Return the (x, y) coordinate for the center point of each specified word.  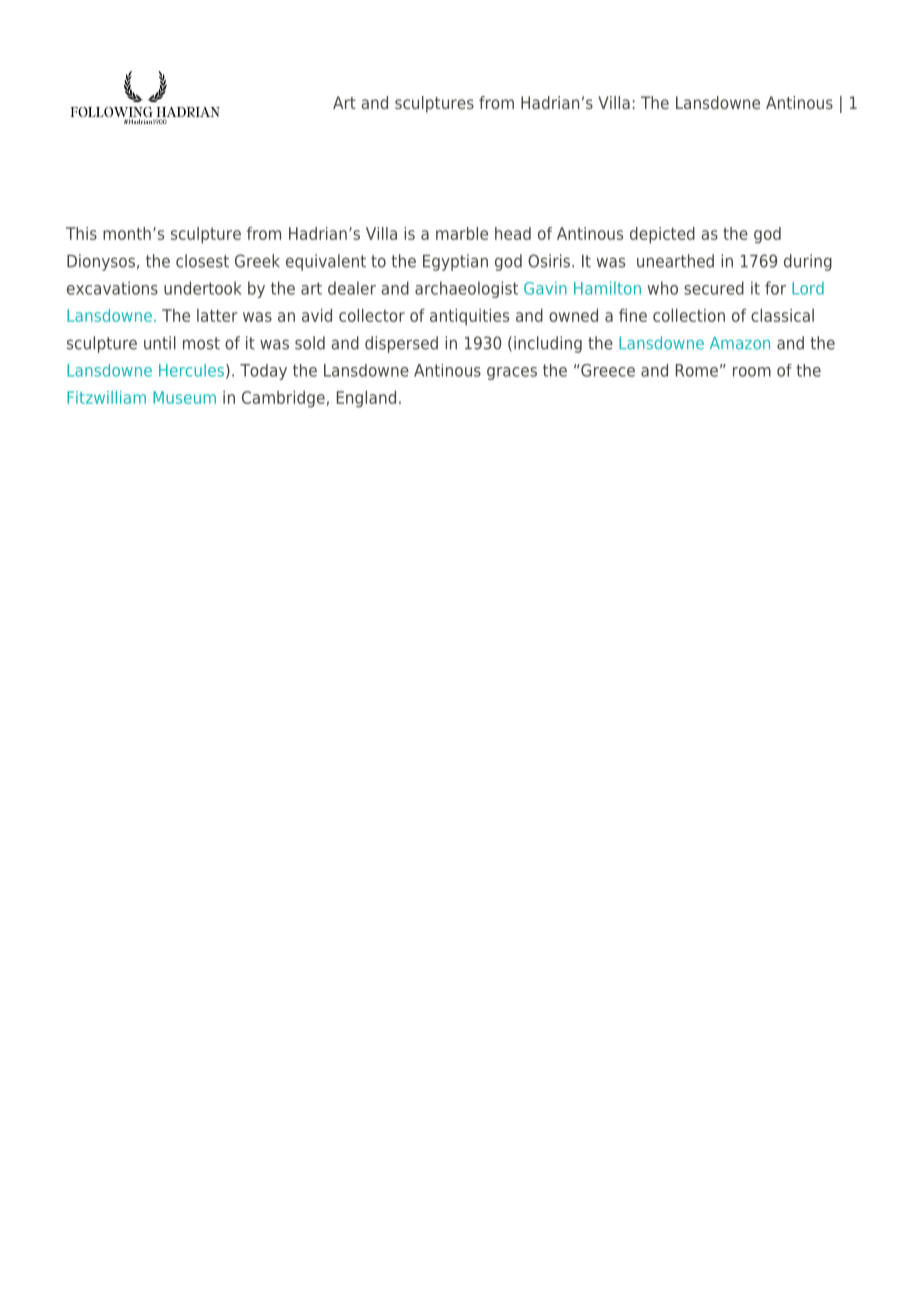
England (366, 399)
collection (689, 315)
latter (217, 315)
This (81, 233)
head (513, 233)
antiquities (469, 317)
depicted (662, 235)
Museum (184, 397)
